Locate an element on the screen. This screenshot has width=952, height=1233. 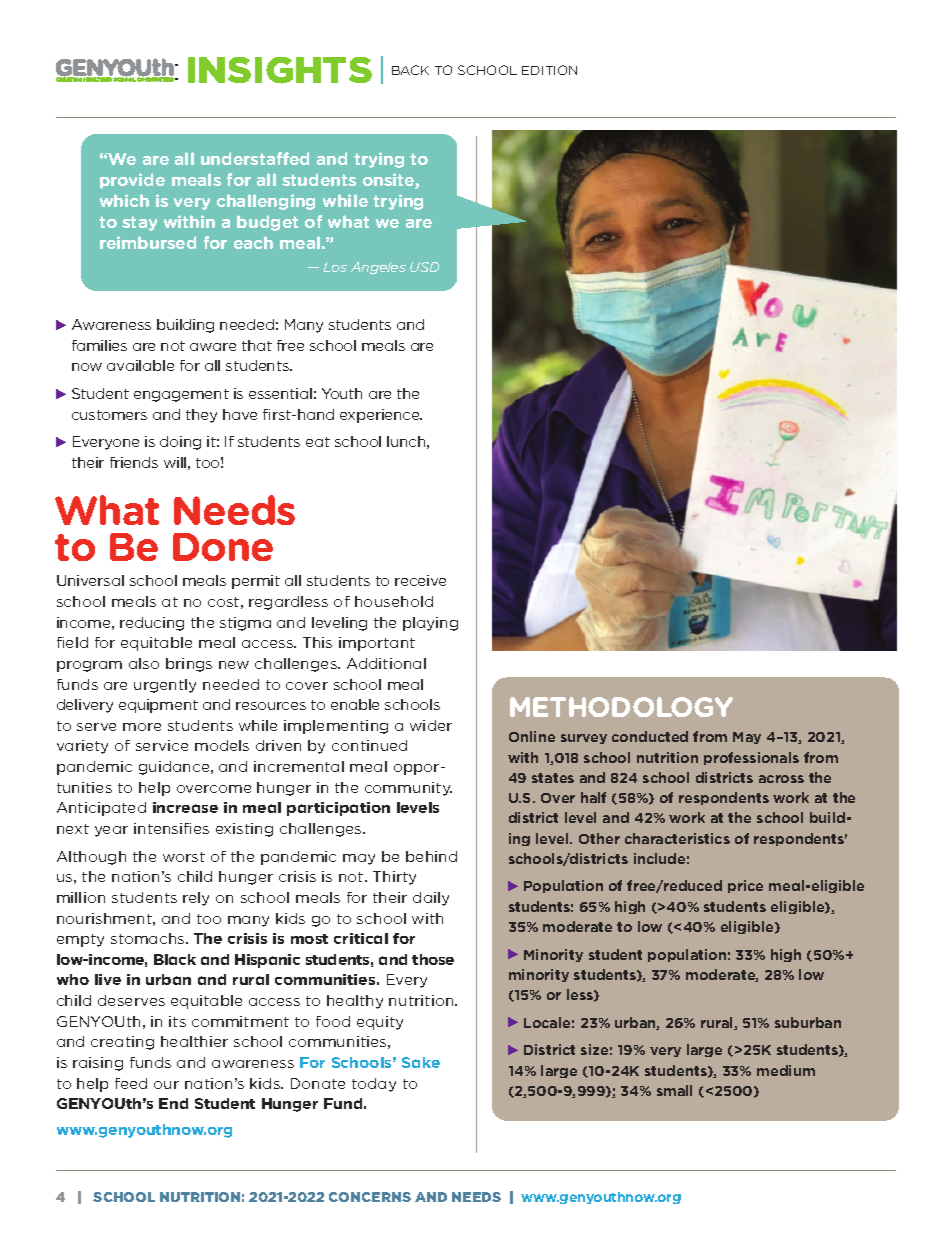
receive is located at coordinates (420, 580).
